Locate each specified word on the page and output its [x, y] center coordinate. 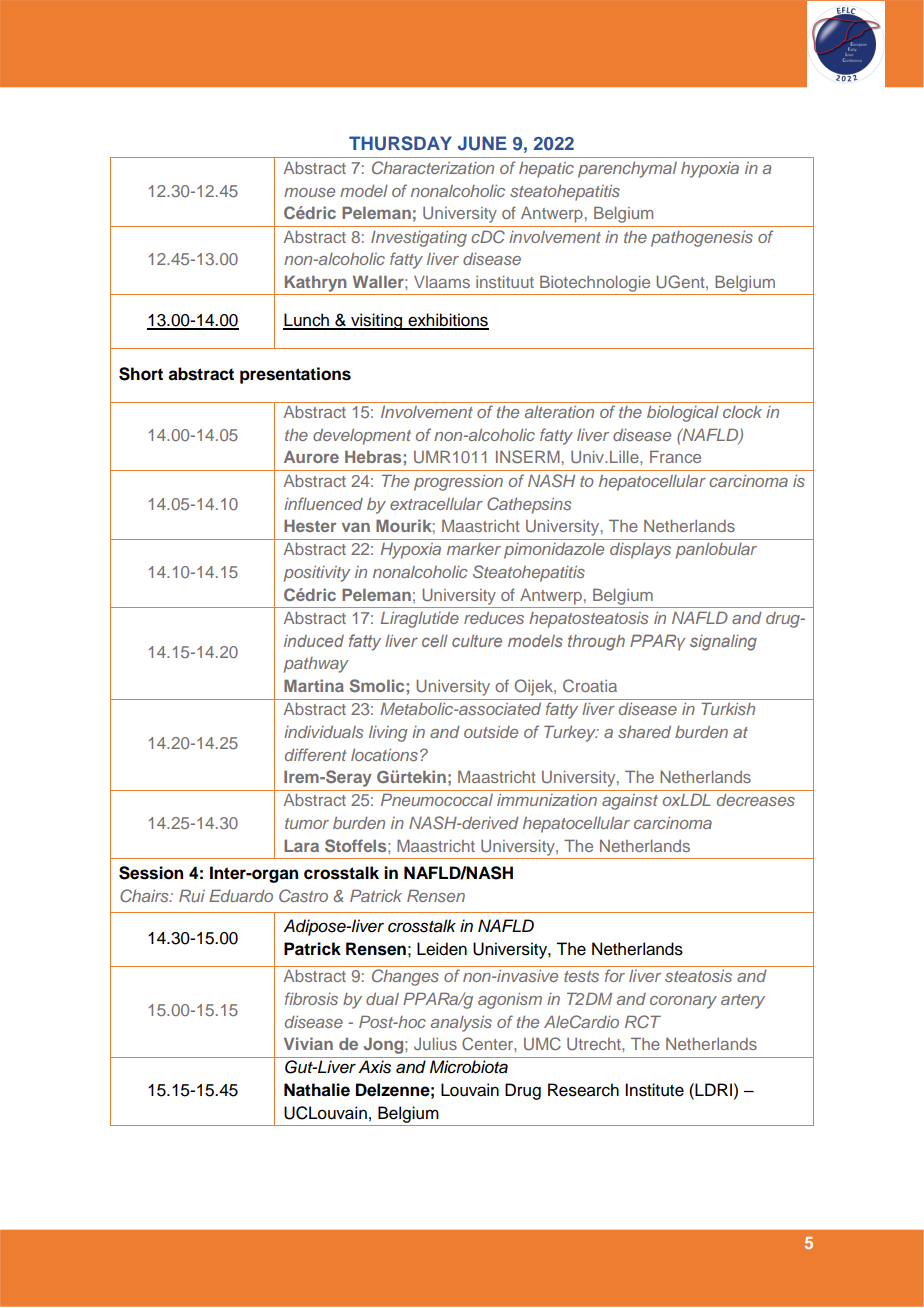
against [630, 802]
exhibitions [447, 321]
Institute [654, 1090]
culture [477, 641]
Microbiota [469, 1067]
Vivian [308, 1043]
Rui [192, 895]
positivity [317, 574]
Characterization [433, 167]
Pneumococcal [437, 799]
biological [683, 414]
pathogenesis [702, 239]
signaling [723, 643]
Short [141, 374]
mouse [309, 192]
